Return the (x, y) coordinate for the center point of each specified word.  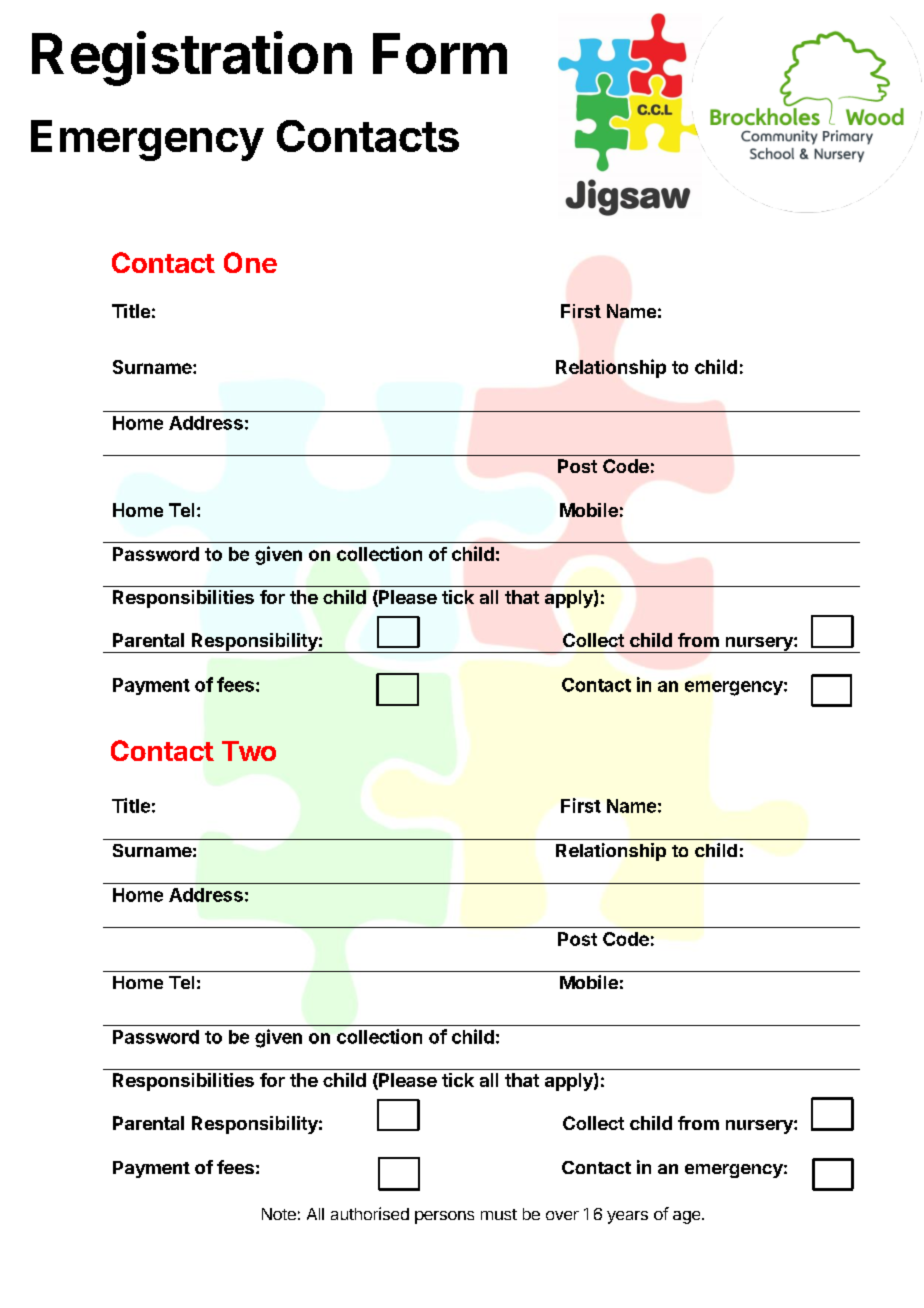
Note (279, 1214)
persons (444, 1217)
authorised (370, 1213)
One (250, 262)
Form (440, 53)
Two (249, 751)
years (627, 1217)
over (562, 1215)
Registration (192, 58)
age (688, 1217)
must (499, 1214)
